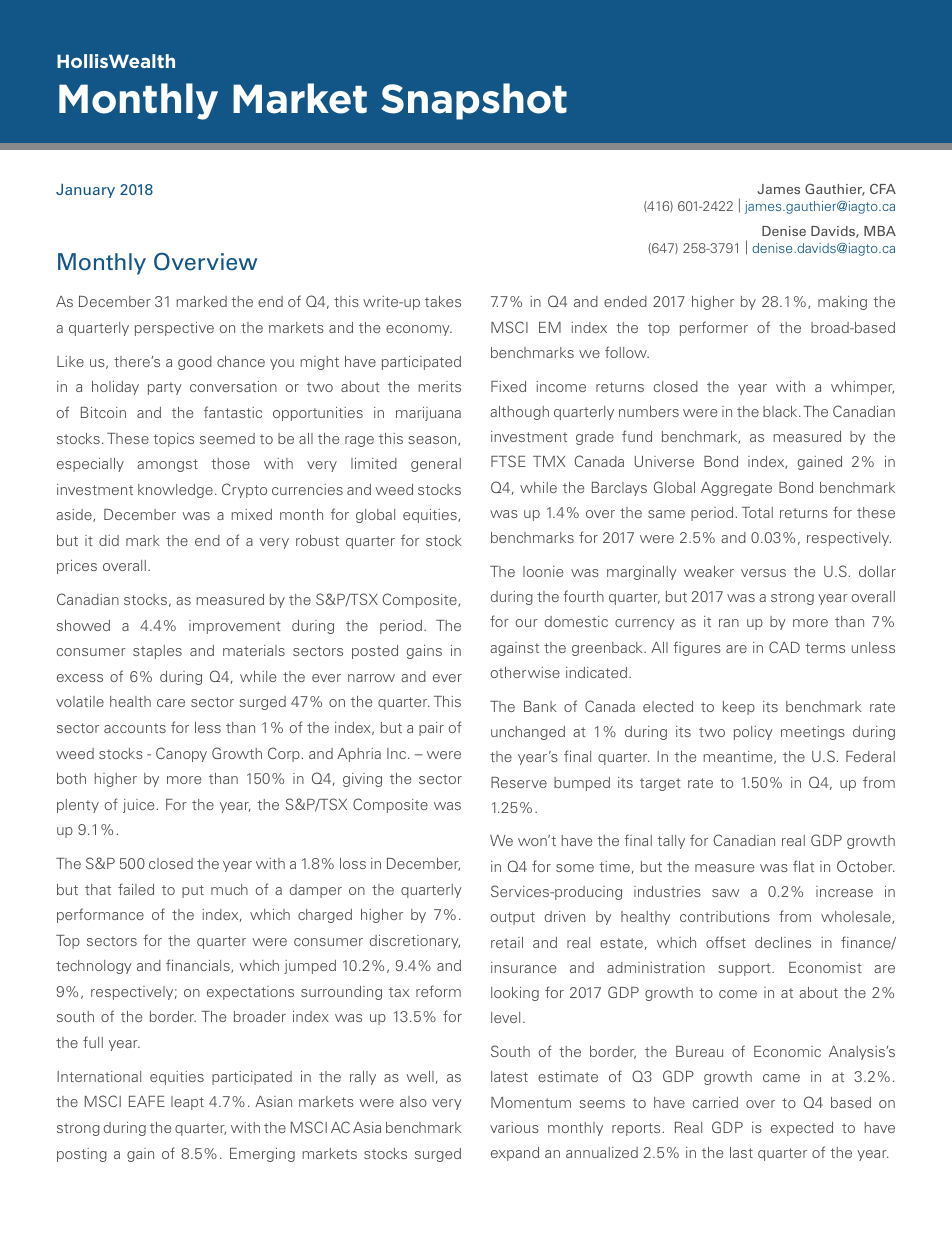 The height and width of the screenshot is (1233, 952). Describe the element at coordinates (187, 1103) in the screenshot. I see `leapt` at that location.
